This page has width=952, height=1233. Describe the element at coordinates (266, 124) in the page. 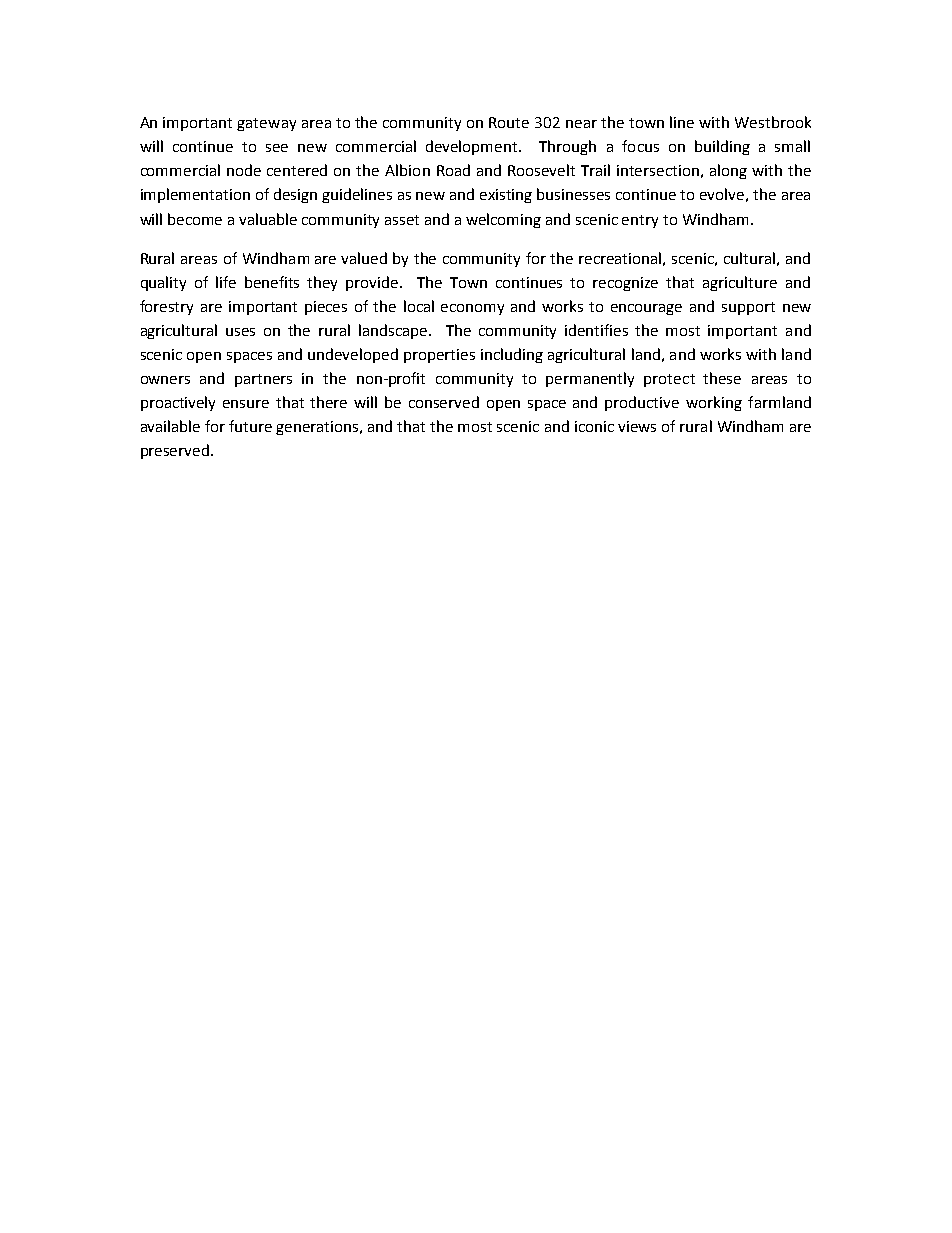

I see `gateway` at that location.
